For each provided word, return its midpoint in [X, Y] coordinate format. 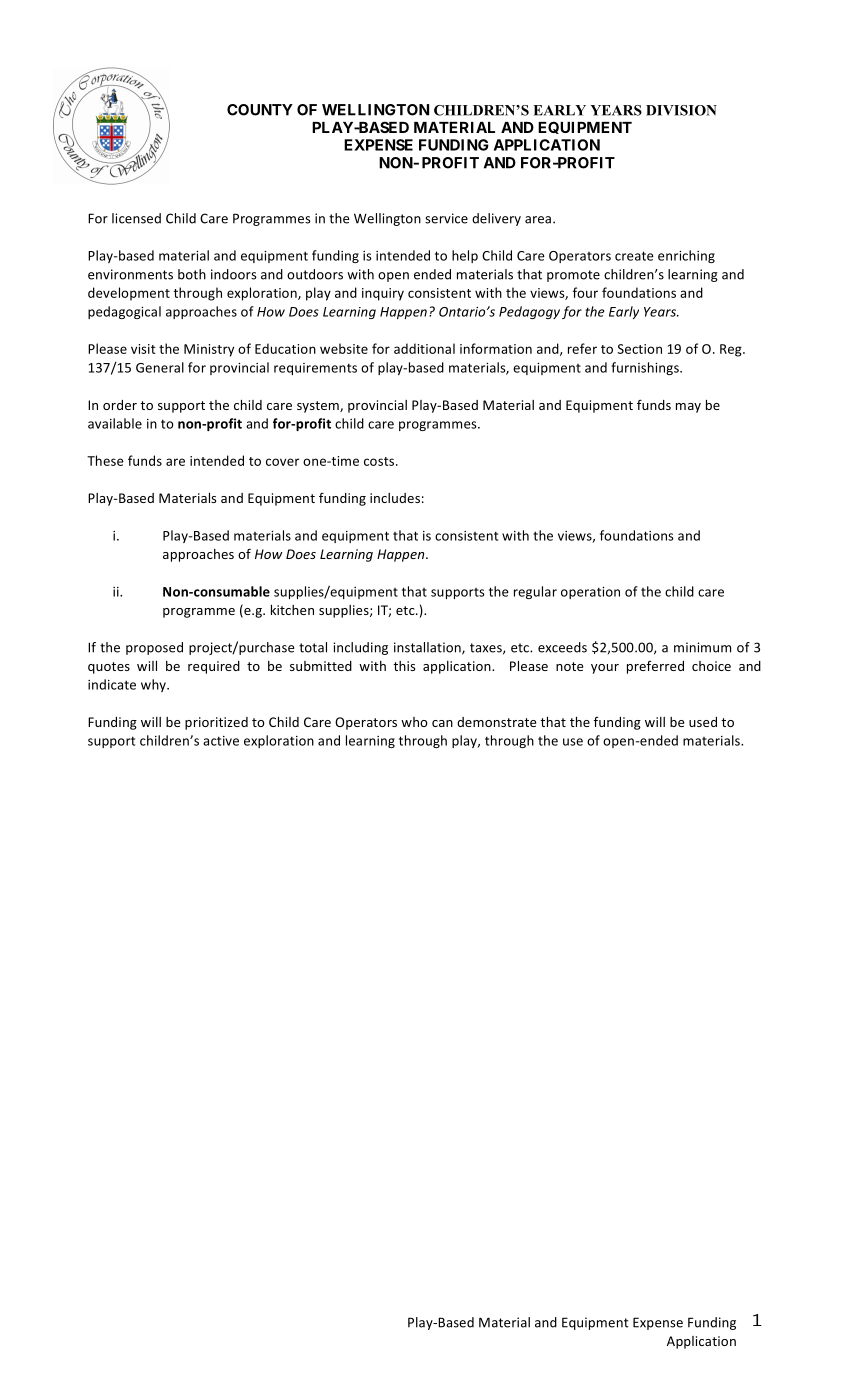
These [105, 460]
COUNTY [260, 110]
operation [590, 593]
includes [395, 498]
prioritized [216, 723]
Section [639, 349]
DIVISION [681, 110]
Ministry [209, 350]
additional [424, 348]
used [703, 722]
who [414, 722]
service [446, 218]
